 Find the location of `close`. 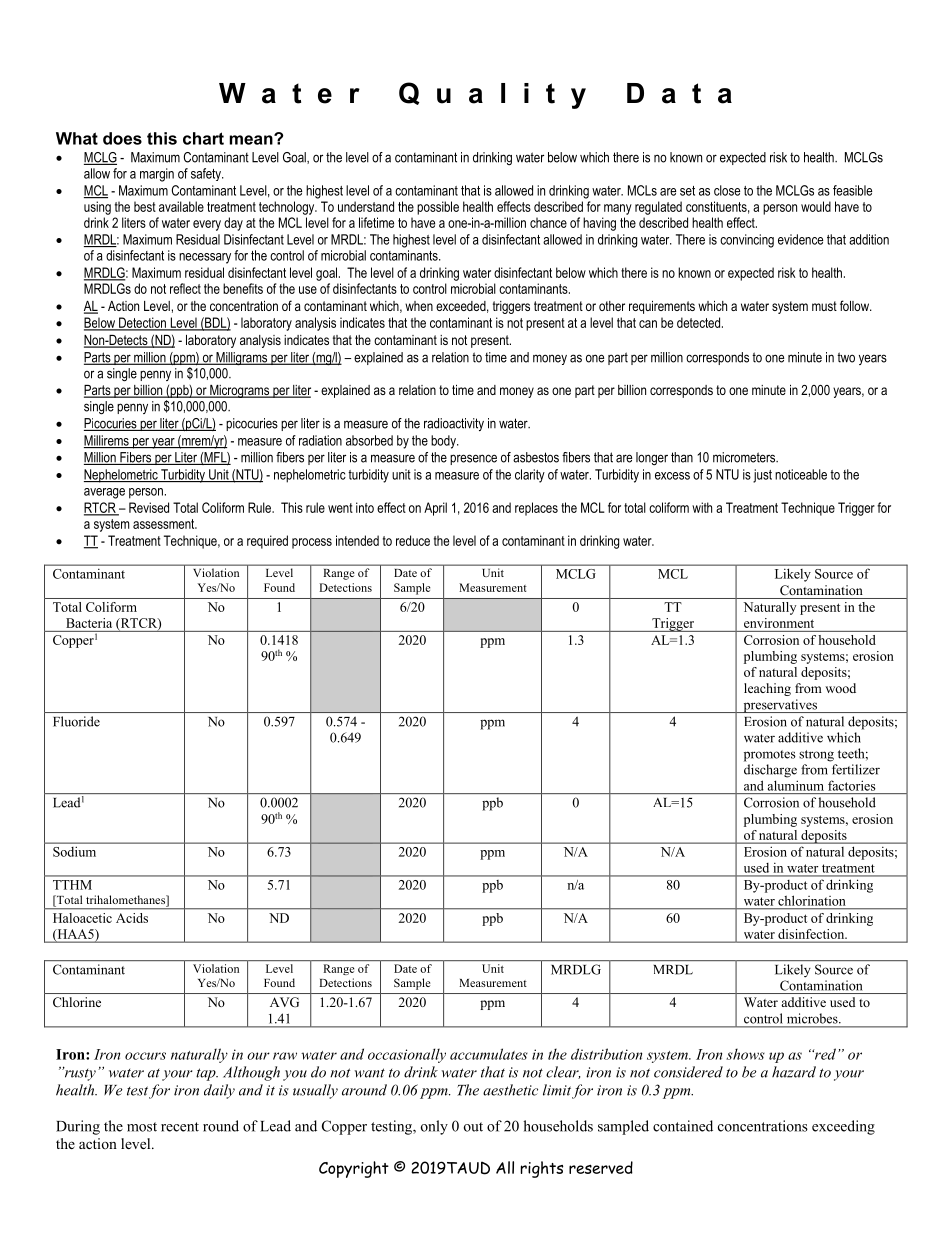

close is located at coordinates (727, 190).
